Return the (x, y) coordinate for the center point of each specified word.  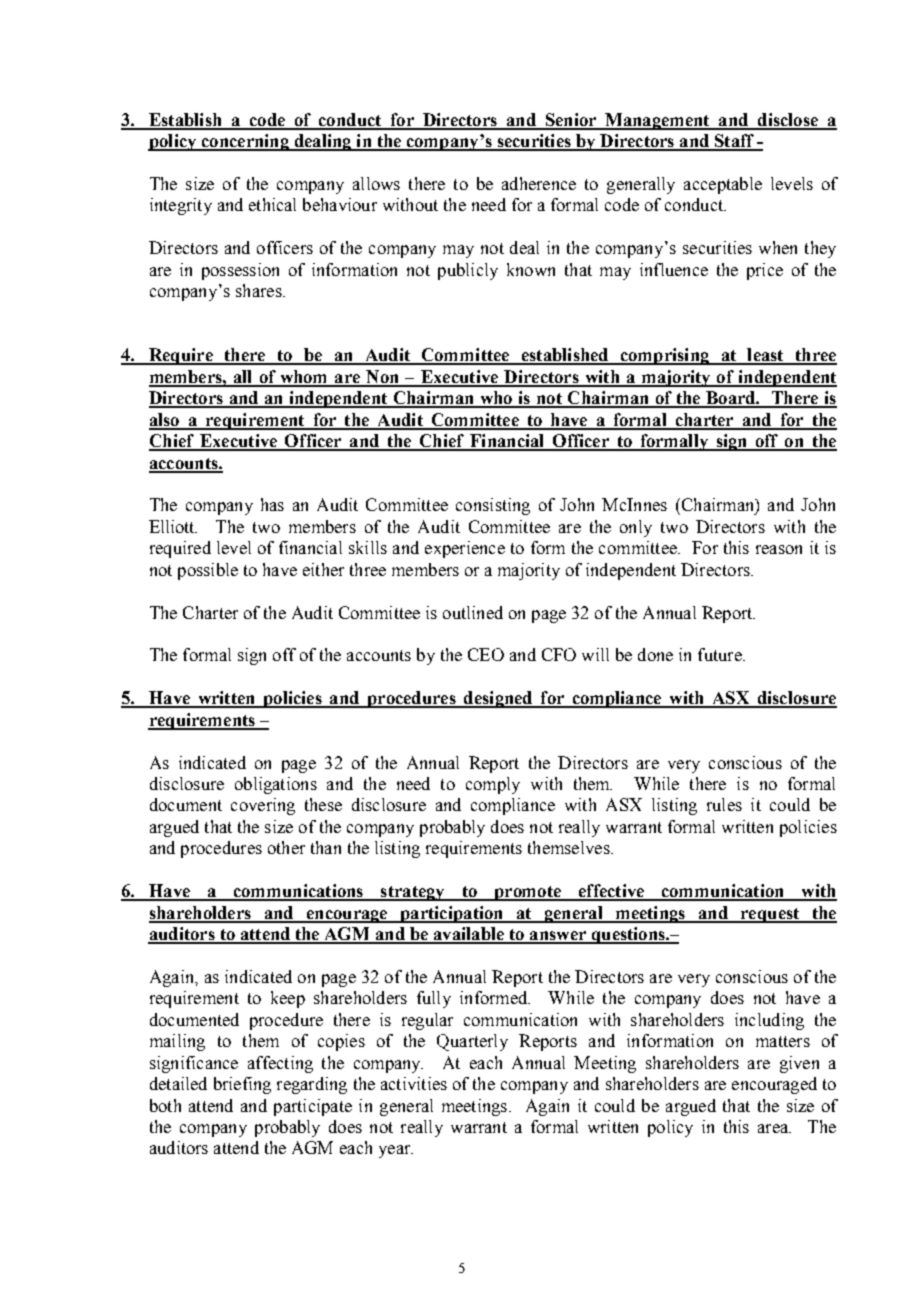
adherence (539, 183)
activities (414, 1083)
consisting (493, 506)
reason (779, 549)
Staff (734, 142)
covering (263, 806)
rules (724, 804)
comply (493, 785)
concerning (245, 142)
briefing (242, 1085)
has (272, 504)
